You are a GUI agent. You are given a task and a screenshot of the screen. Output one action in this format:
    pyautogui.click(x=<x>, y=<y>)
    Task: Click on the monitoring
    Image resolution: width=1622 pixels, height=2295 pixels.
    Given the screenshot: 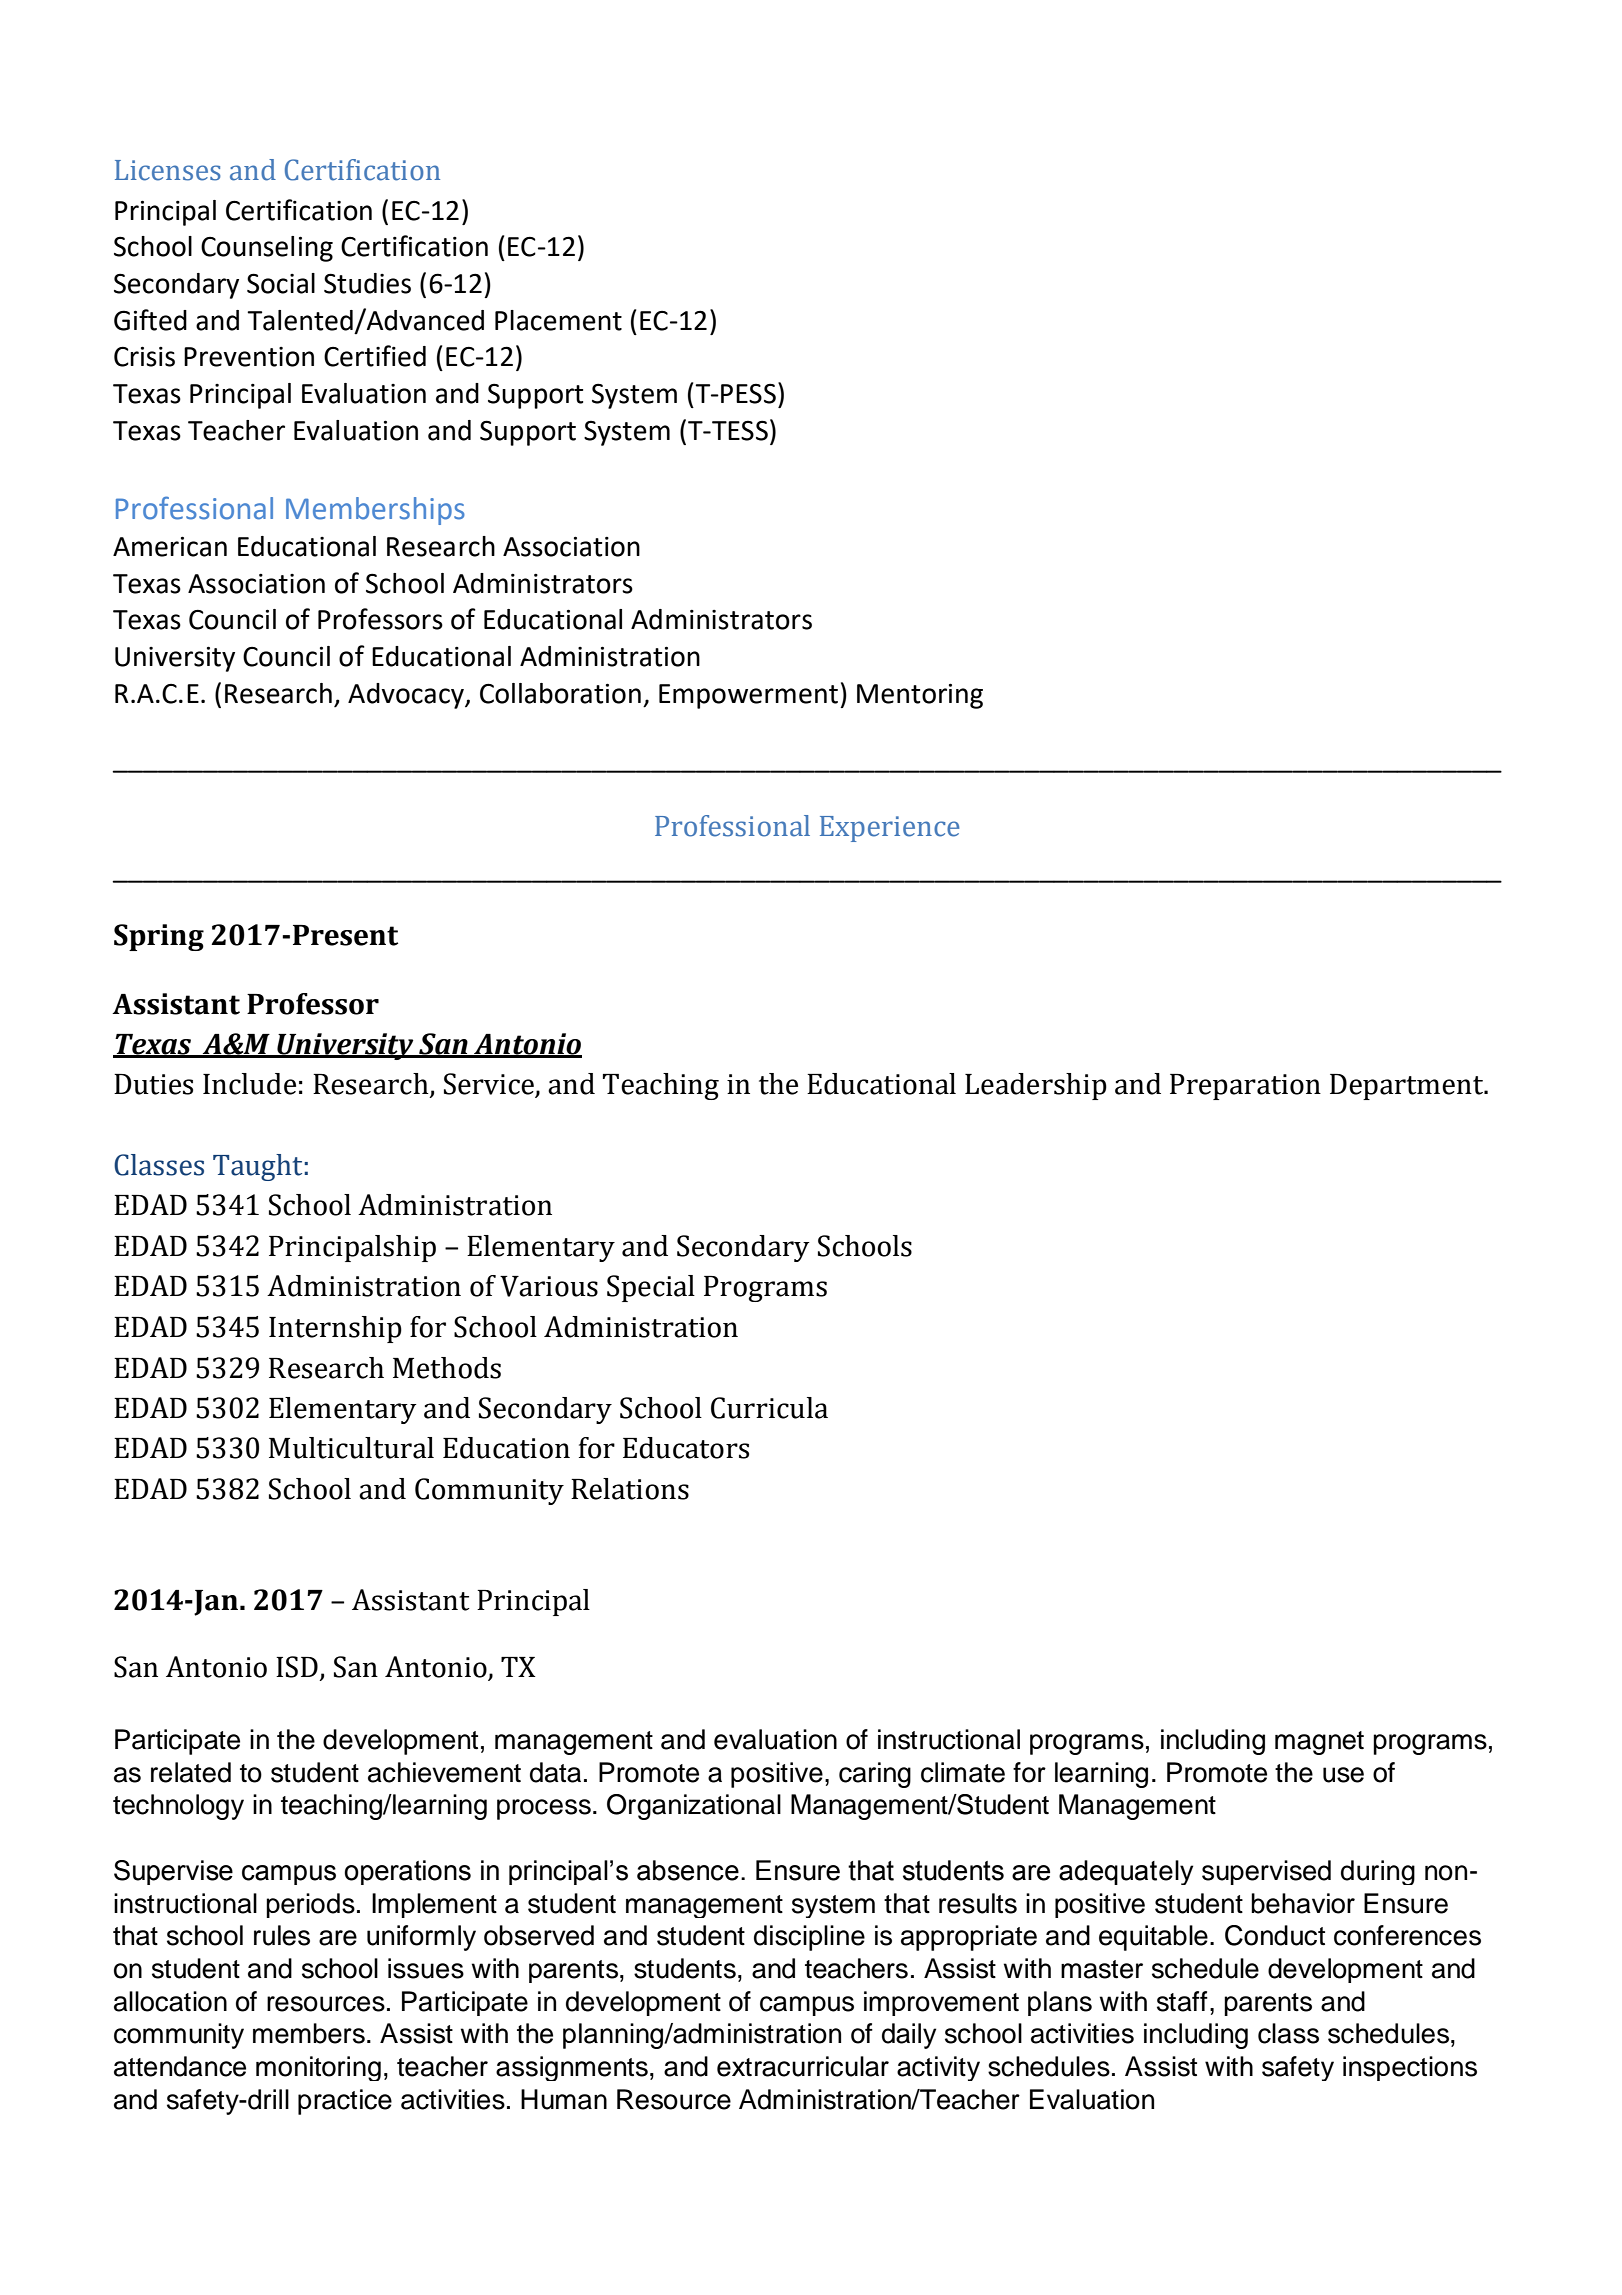 What is the action you would take?
    pyautogui.click(x=318, y=2068)
